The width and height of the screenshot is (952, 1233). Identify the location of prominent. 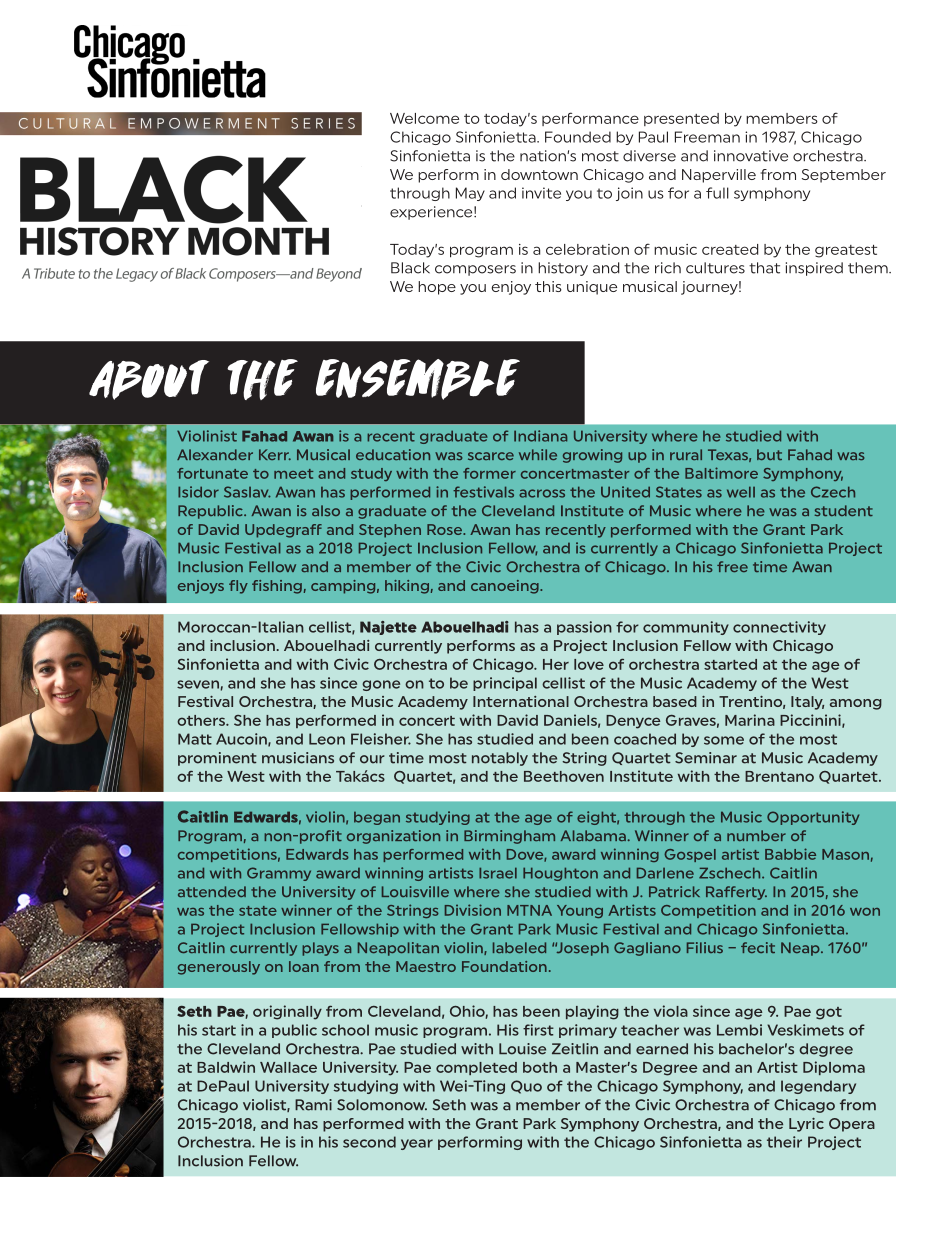
(217, 759).
